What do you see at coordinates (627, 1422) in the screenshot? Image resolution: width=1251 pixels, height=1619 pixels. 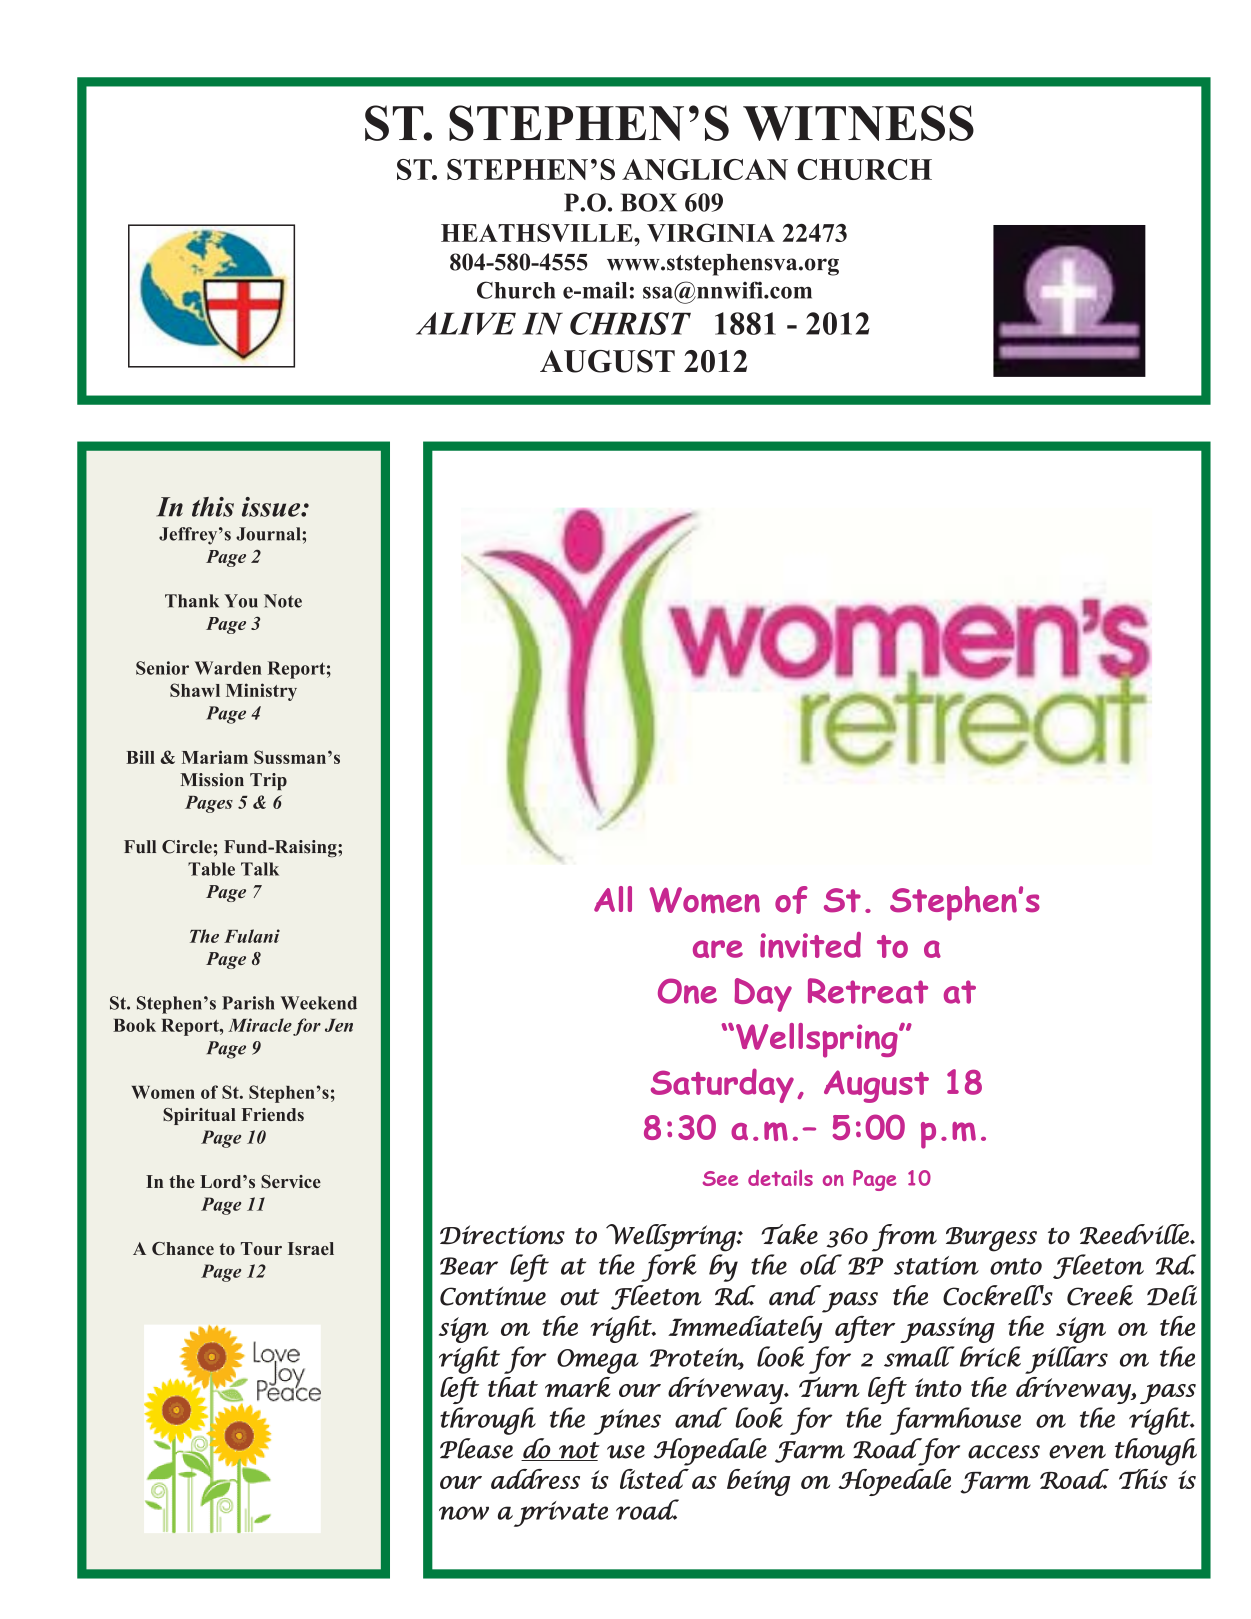 I see `pines` at bounding box center [627, 1422].
